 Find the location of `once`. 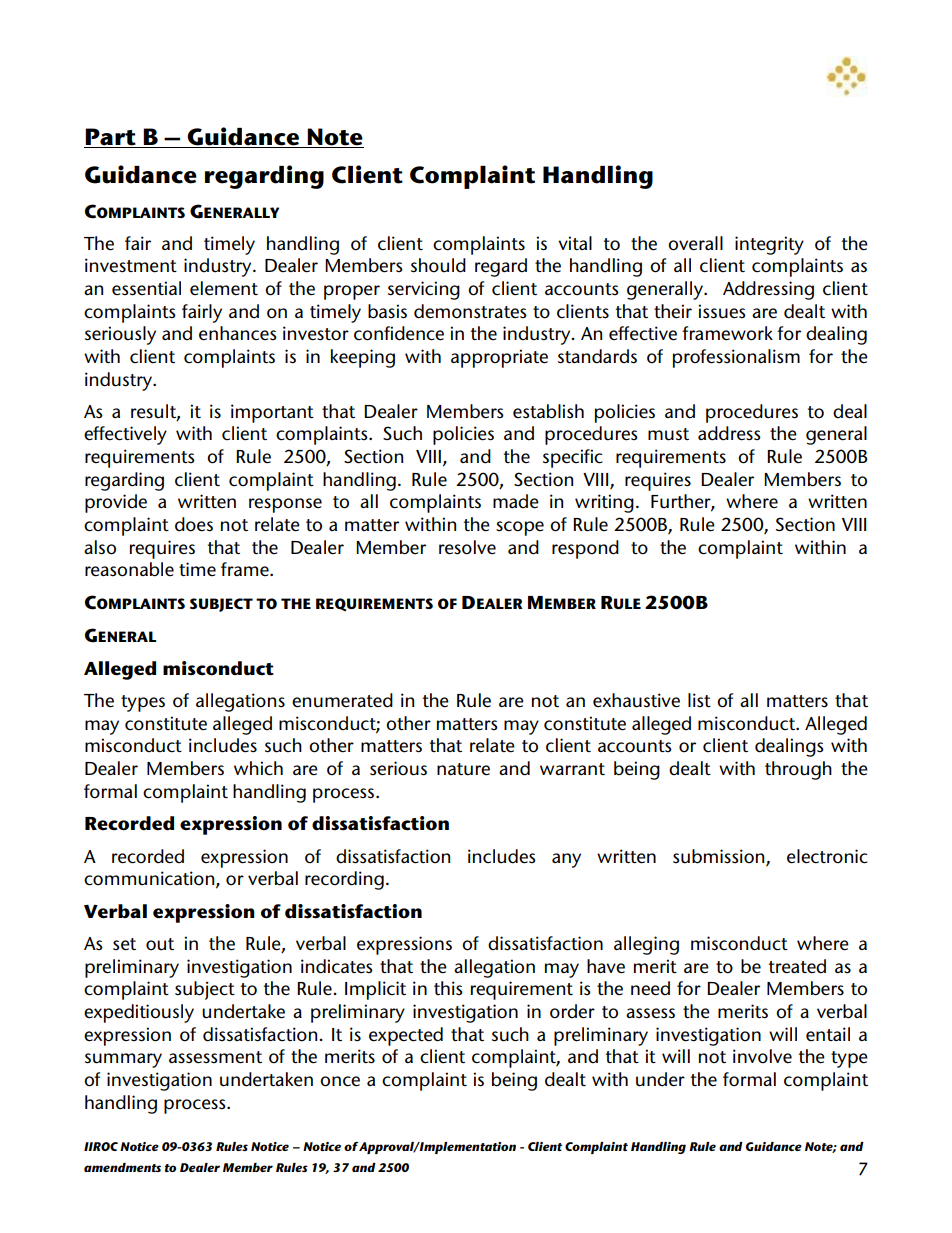

once is located at coordinates (340, 1081).
